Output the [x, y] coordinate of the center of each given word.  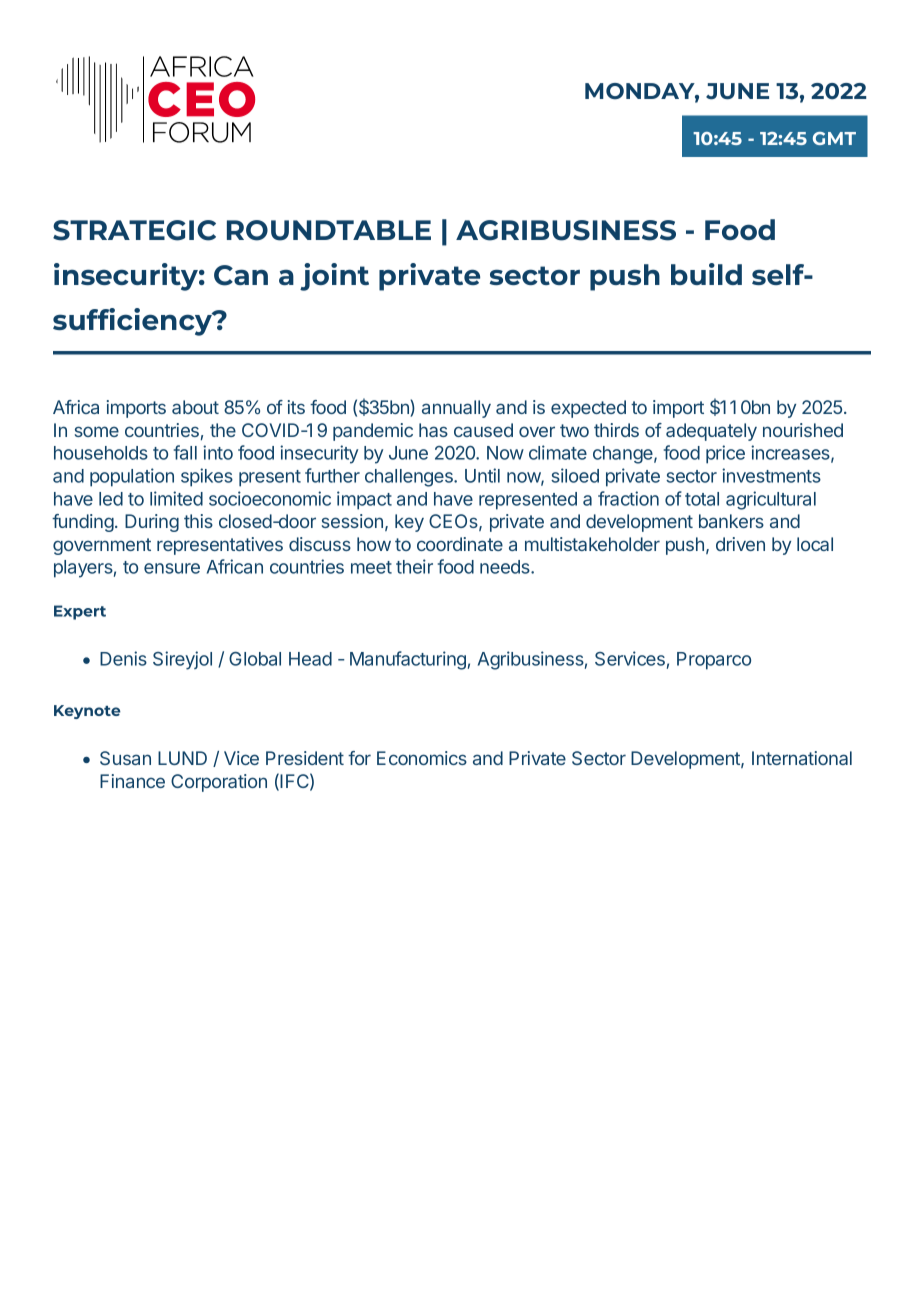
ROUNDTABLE [329, 230]
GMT [834, 138]
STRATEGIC [134, 230]
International [802, 758]
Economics [422, 758]
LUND [182, 758]
